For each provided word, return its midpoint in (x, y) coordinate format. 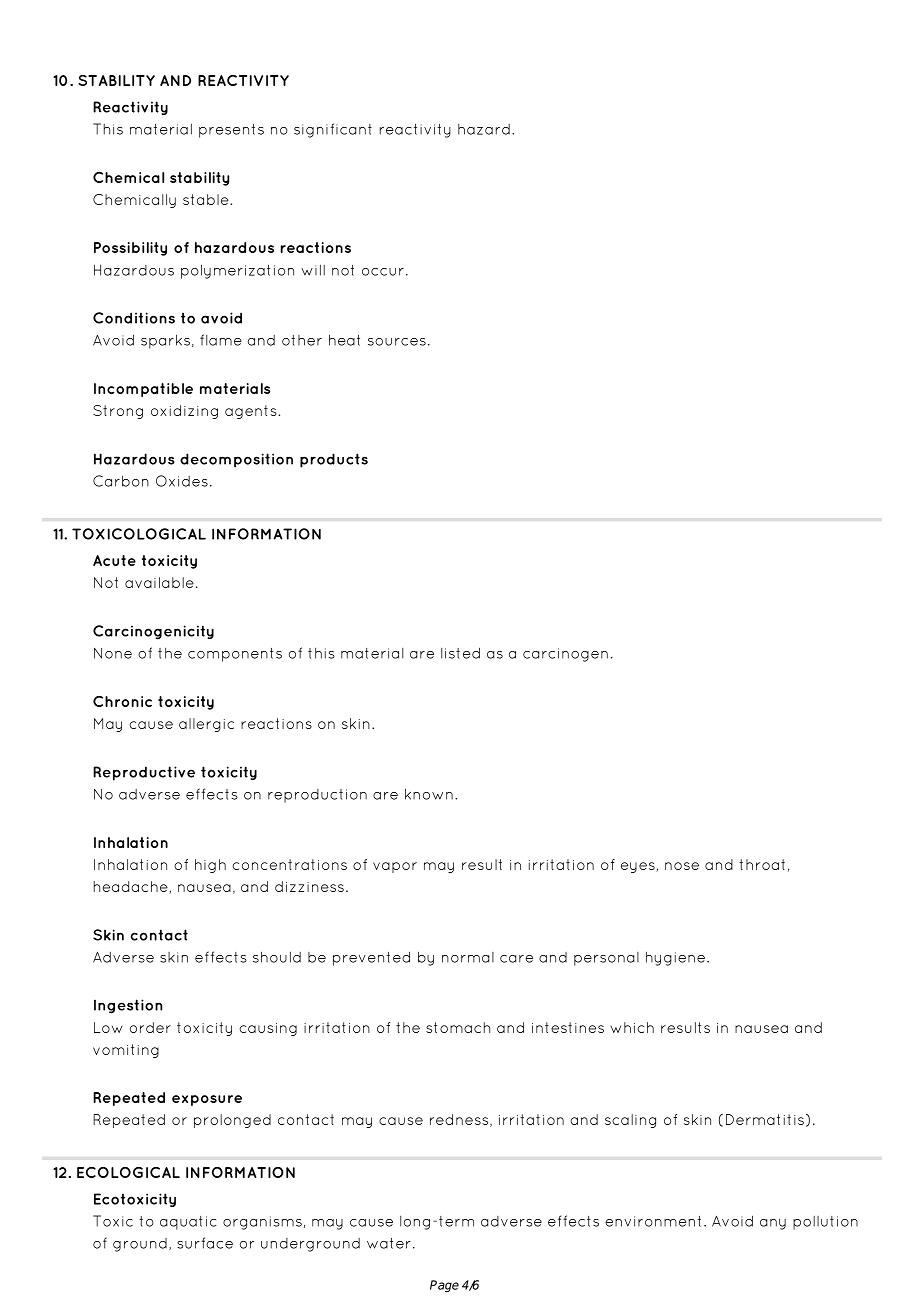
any (773, 1224)
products (334, 460)
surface (205, 1243)
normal (468, 957)
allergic (206, 725)
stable (207, 199)
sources (397, 342)
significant (333, 130)
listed (460, 653)
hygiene (675, 958)
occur (383, 272)
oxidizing (184, 412)
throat (762, 864)
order (150, 1027)
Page (444, 1286)
